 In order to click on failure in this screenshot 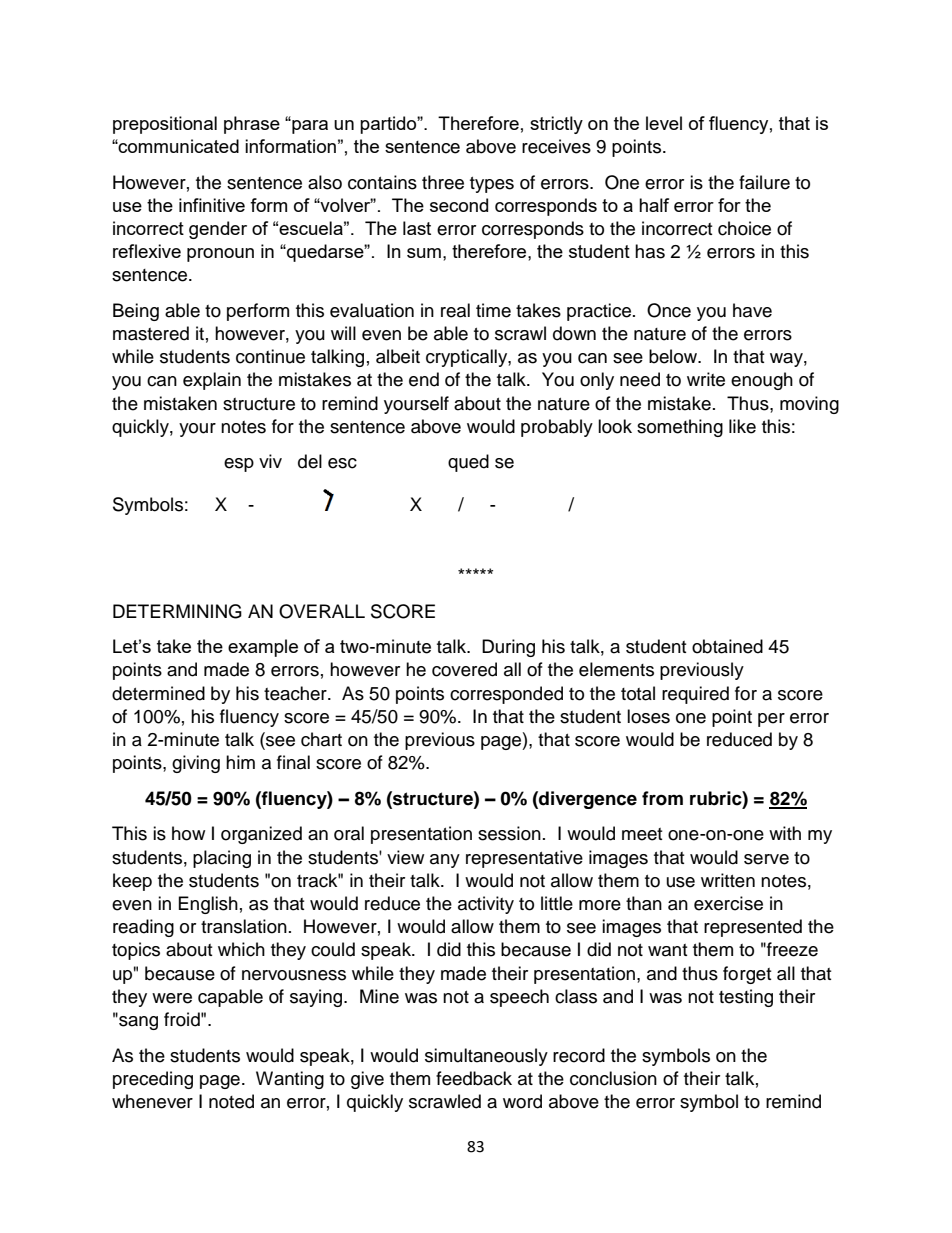, I will do `click(764, 182)`.
